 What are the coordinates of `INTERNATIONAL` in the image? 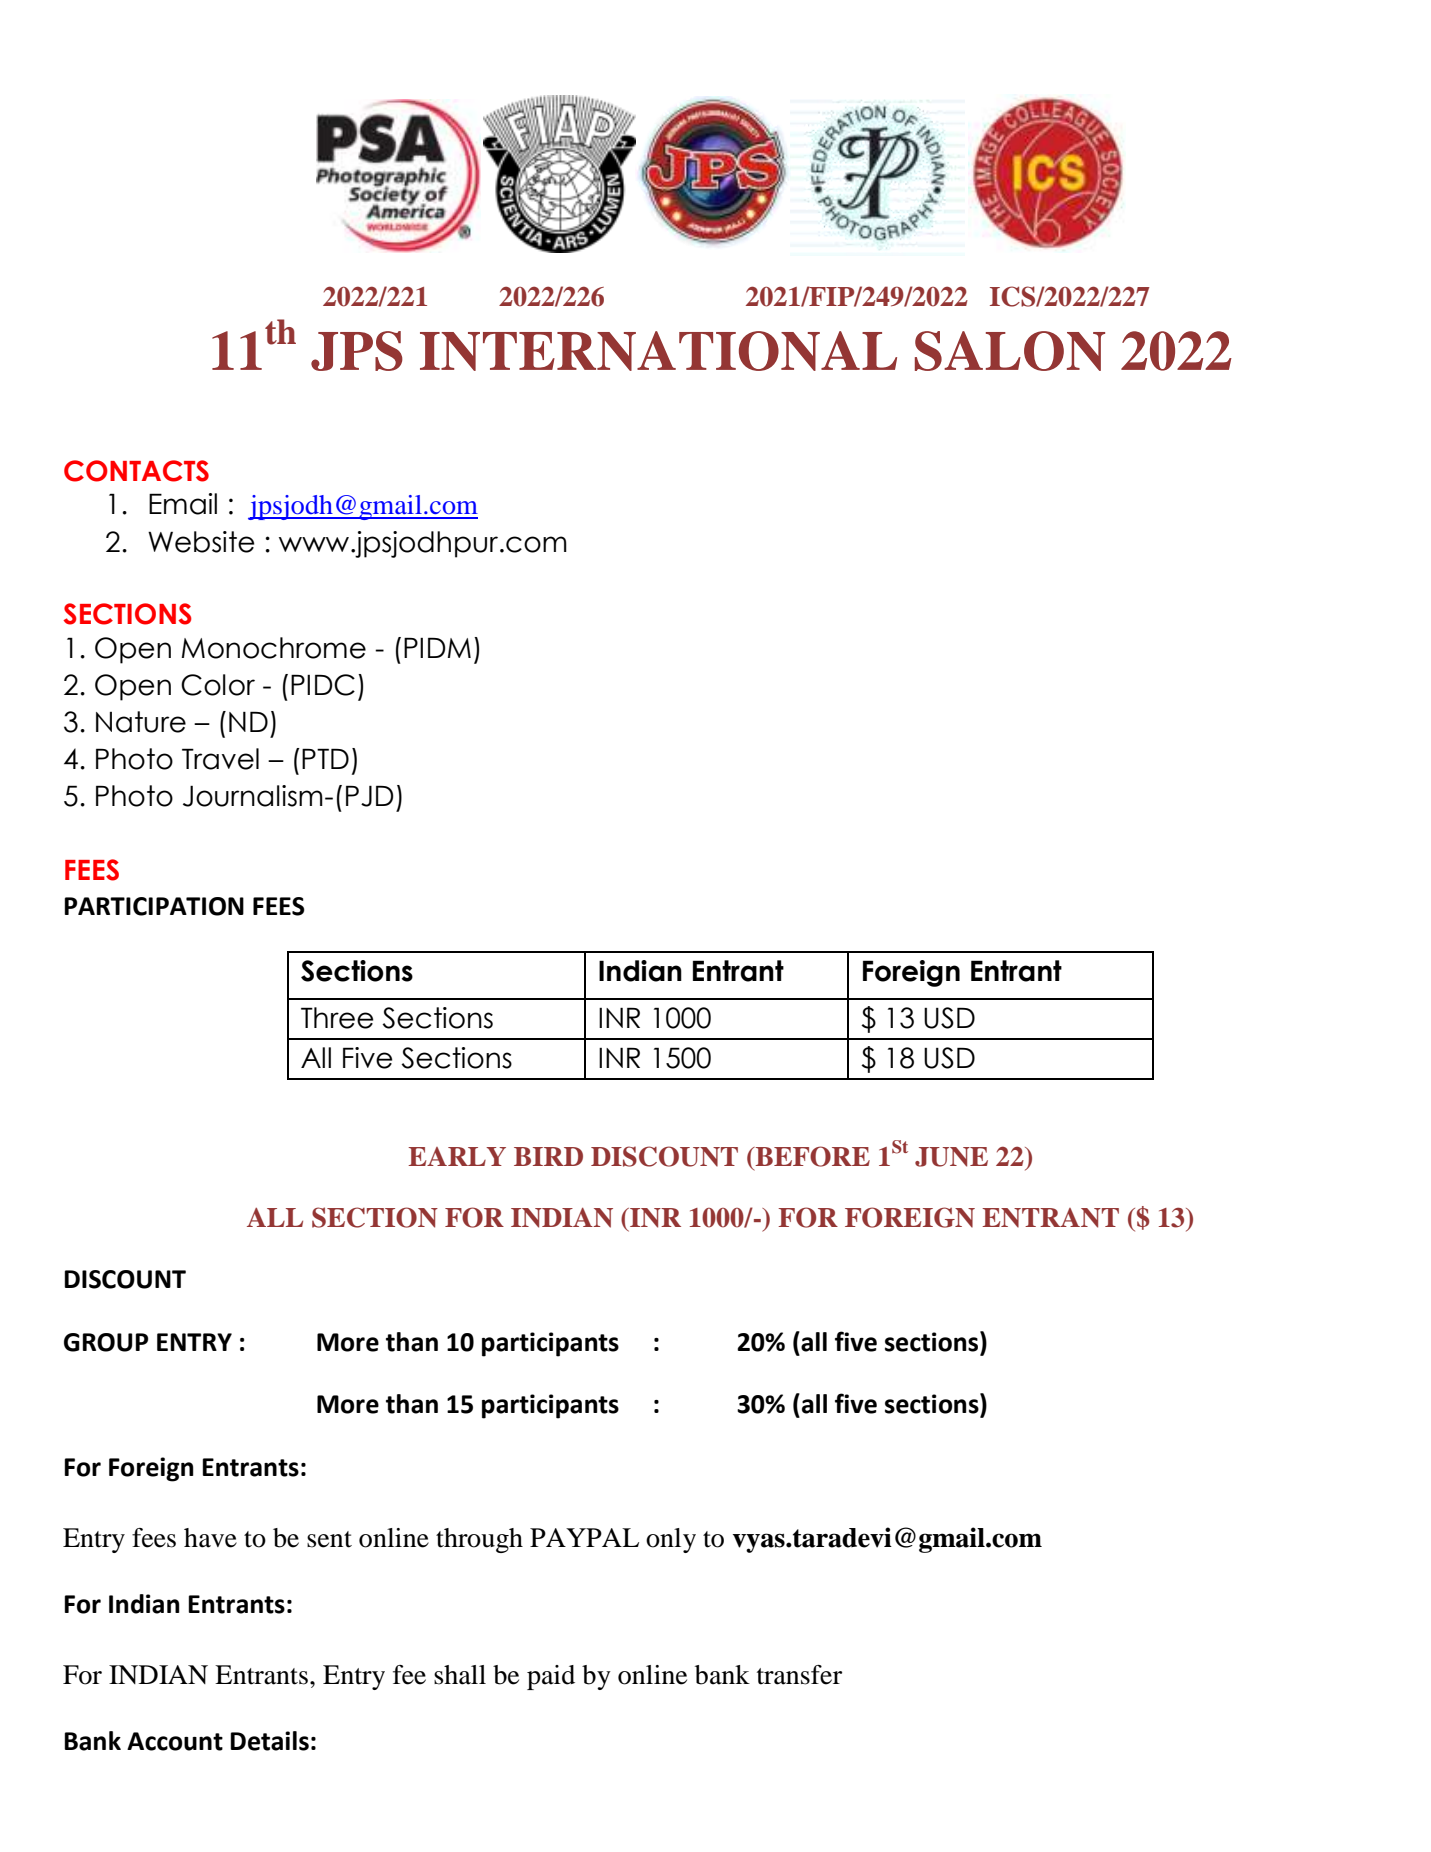 It's located at (658, 351).
